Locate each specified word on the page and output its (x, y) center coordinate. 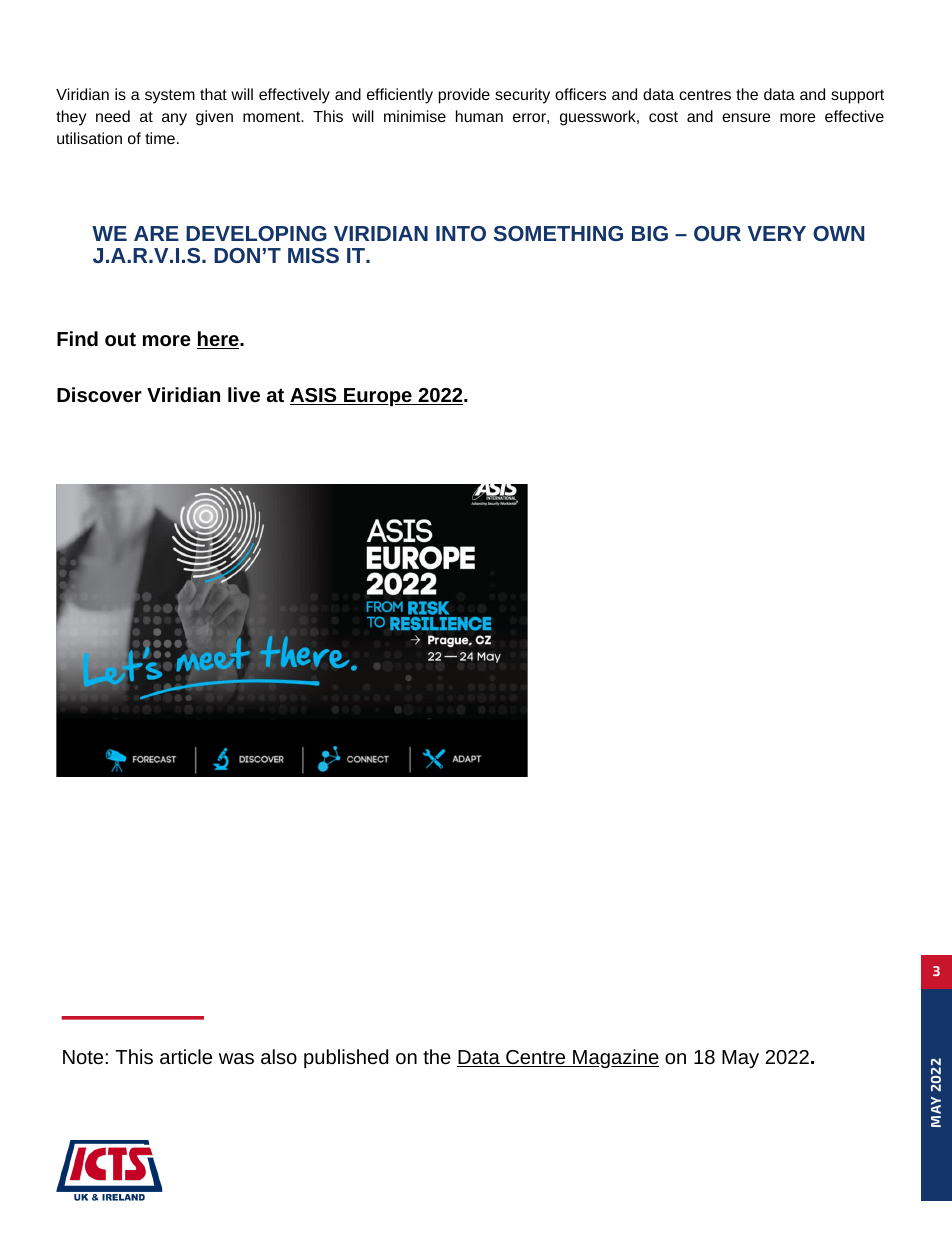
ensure (746, 117)
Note (83, 1057)
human (479, 116)
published (346, 1059)
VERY (777, 233)
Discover (99, 394)
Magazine (615, 1058)
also (279, 1056)
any (174, 119)
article (186, 1056)
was (236, 1058)
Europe (378, 397)
